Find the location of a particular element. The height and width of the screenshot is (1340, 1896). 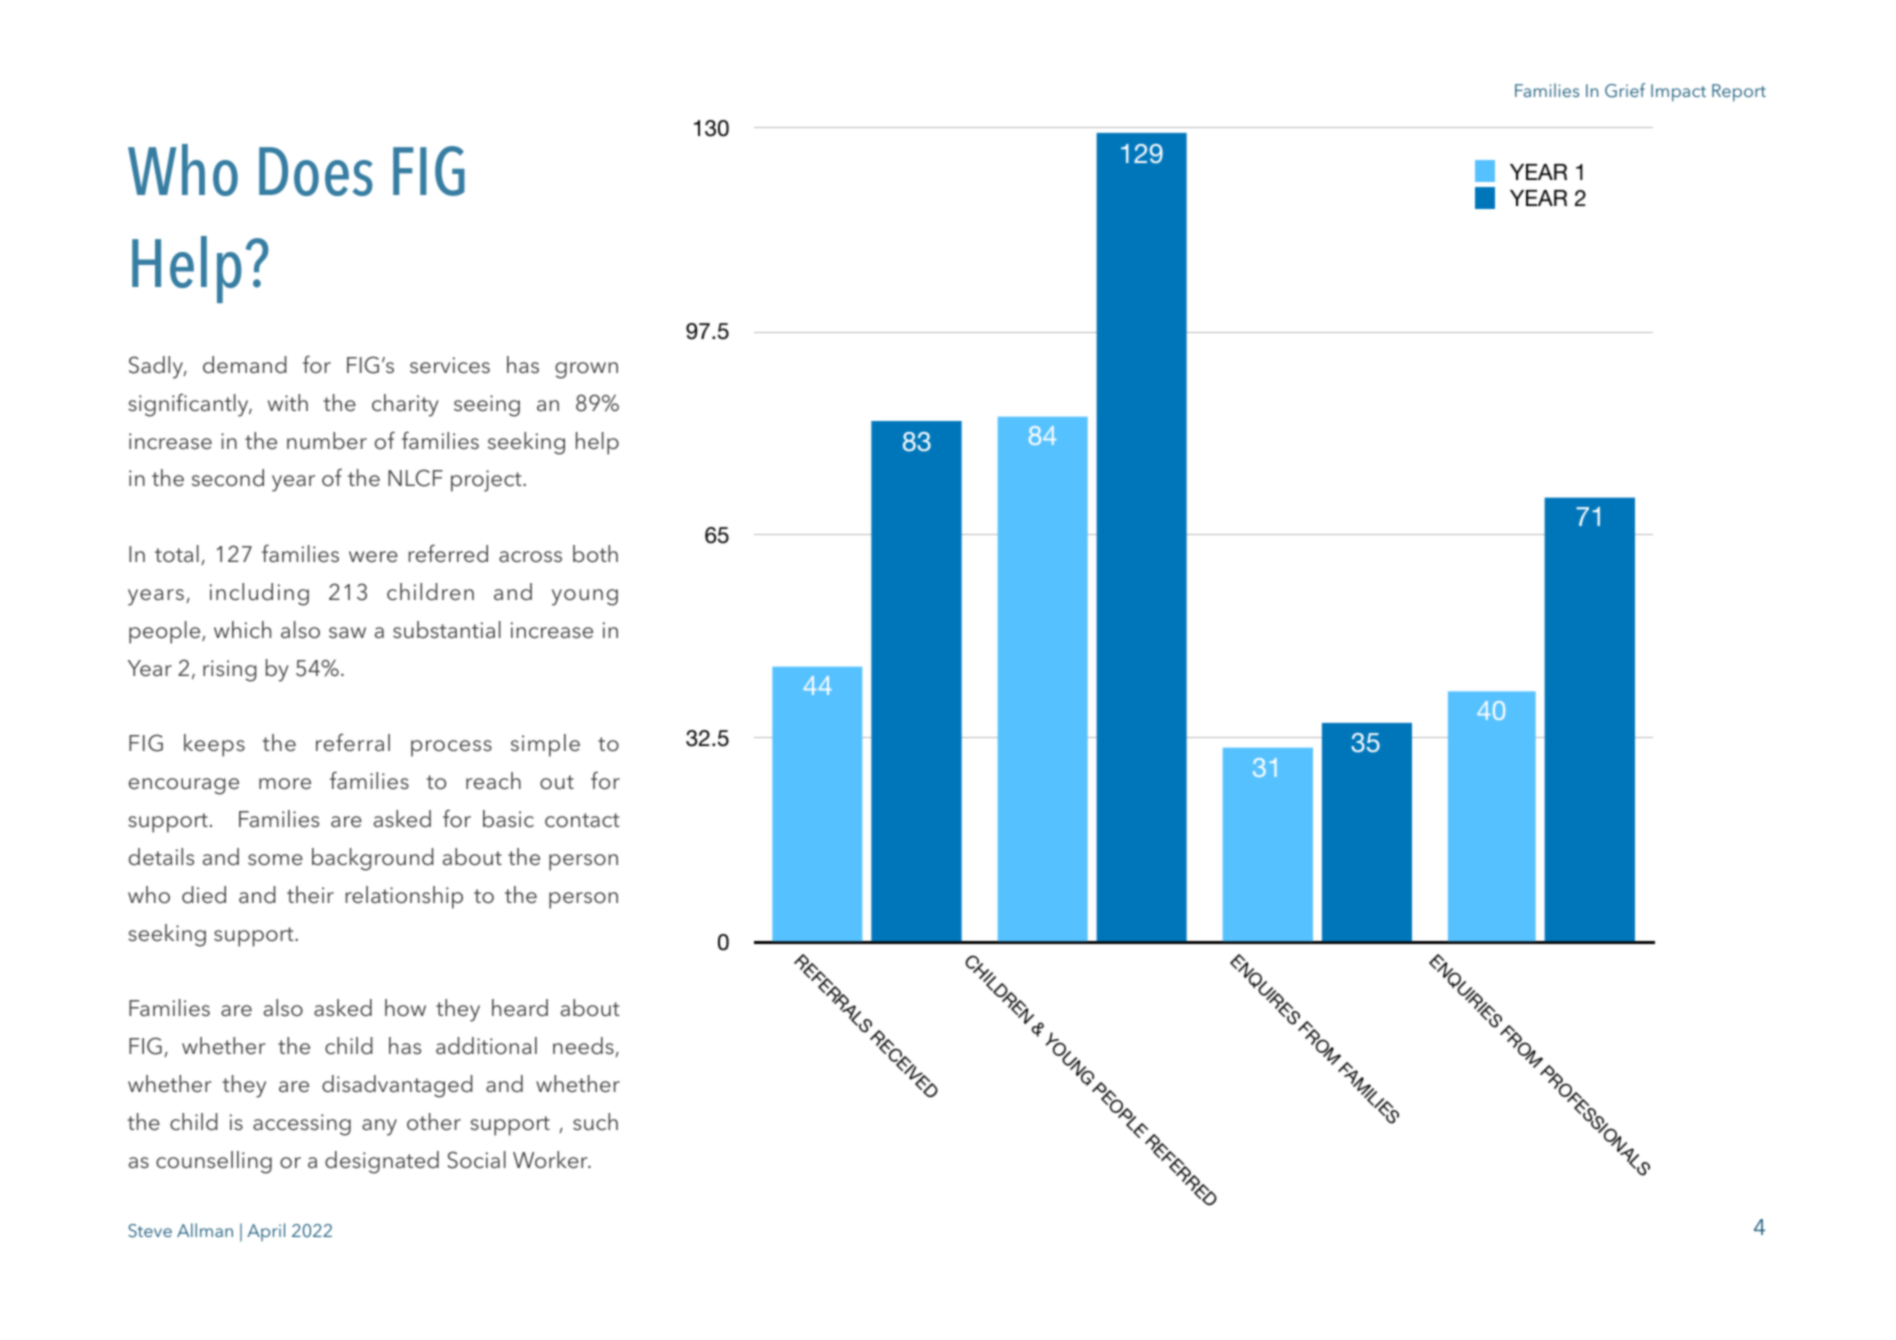

designated is located at coordinates (382, 1162).
